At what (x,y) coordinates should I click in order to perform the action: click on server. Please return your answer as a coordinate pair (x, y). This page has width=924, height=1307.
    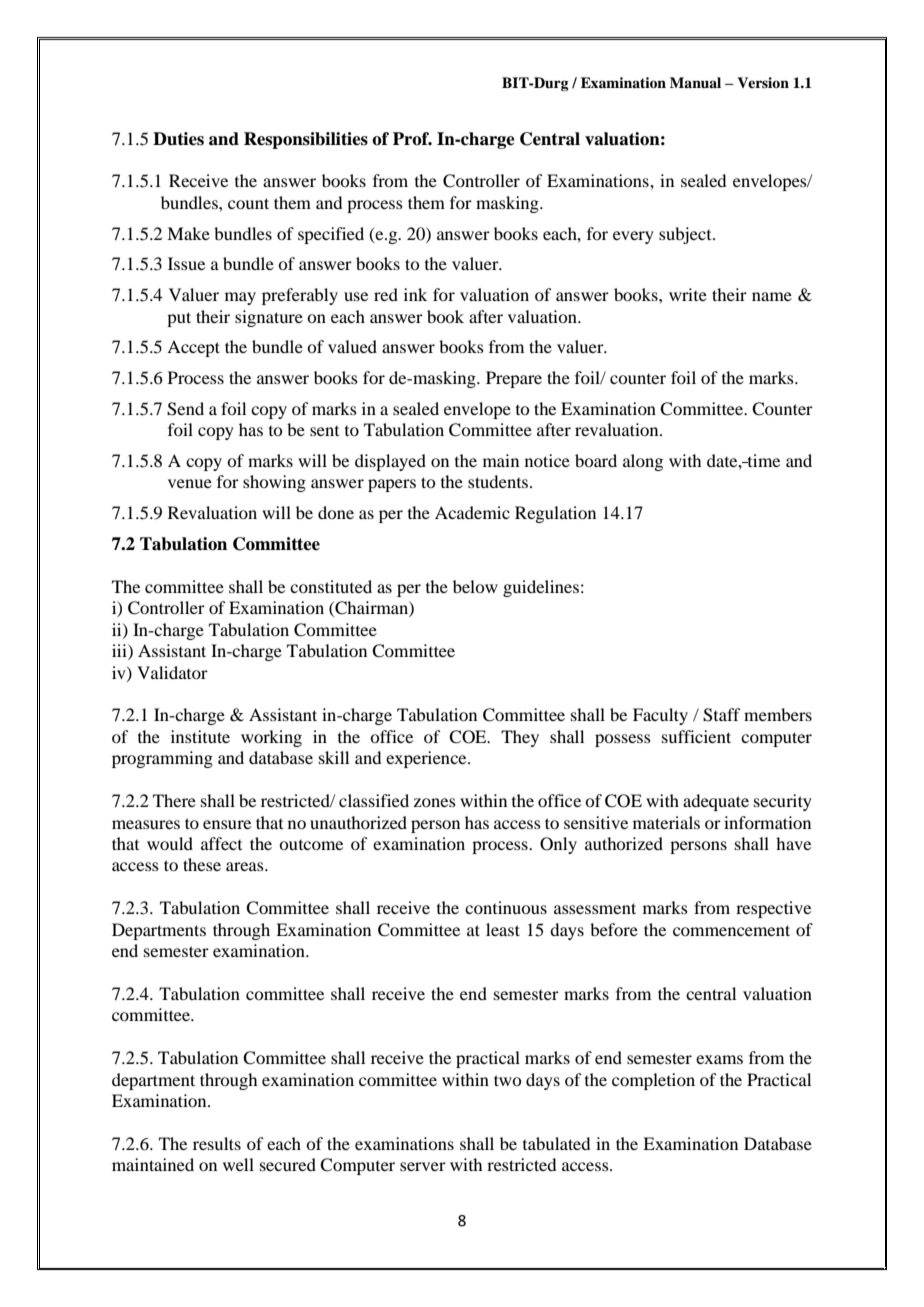
    Looking at the image, I should click on (423, 1166).
